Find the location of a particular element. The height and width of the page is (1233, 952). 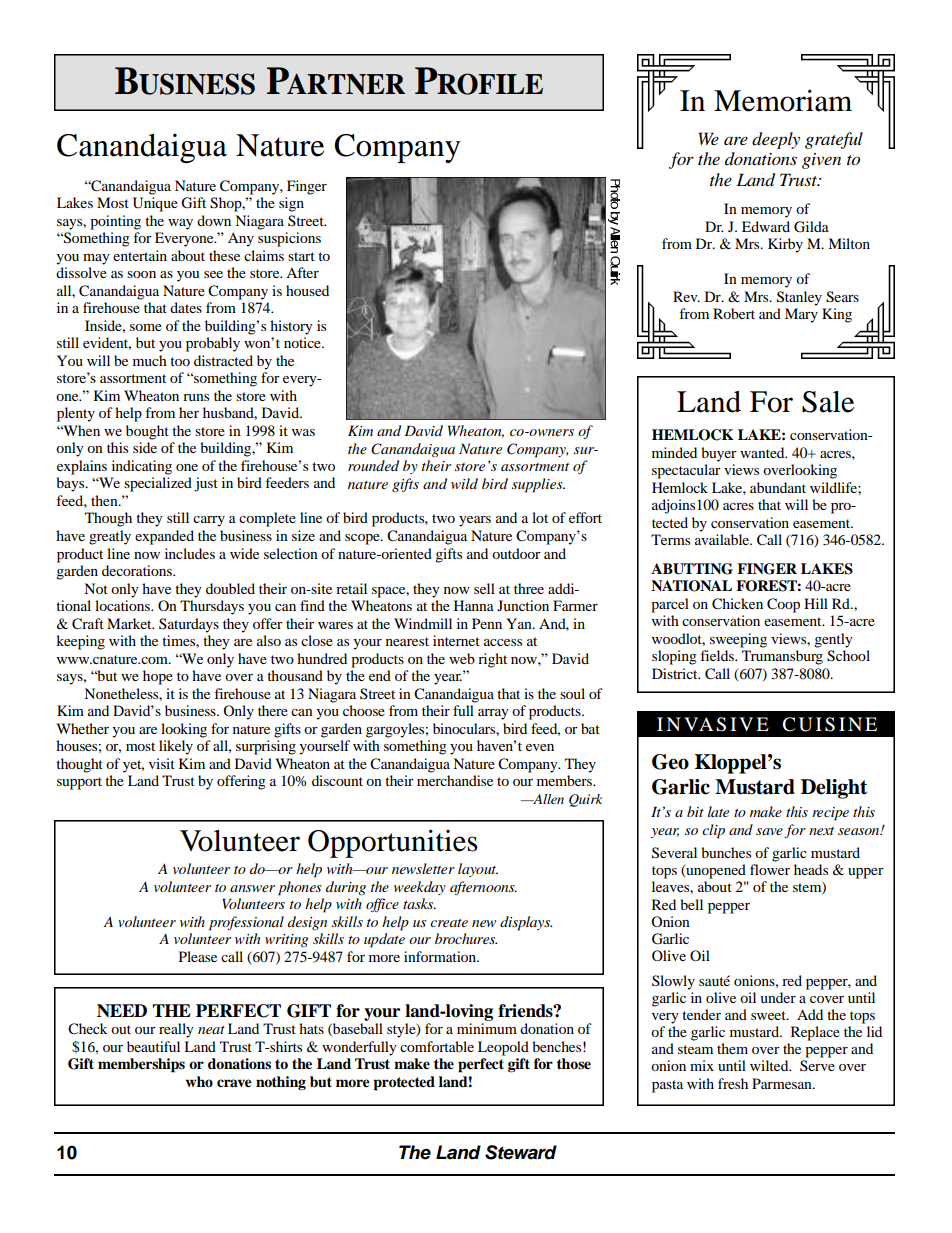

Unique is located at coordinates (155, 204).
